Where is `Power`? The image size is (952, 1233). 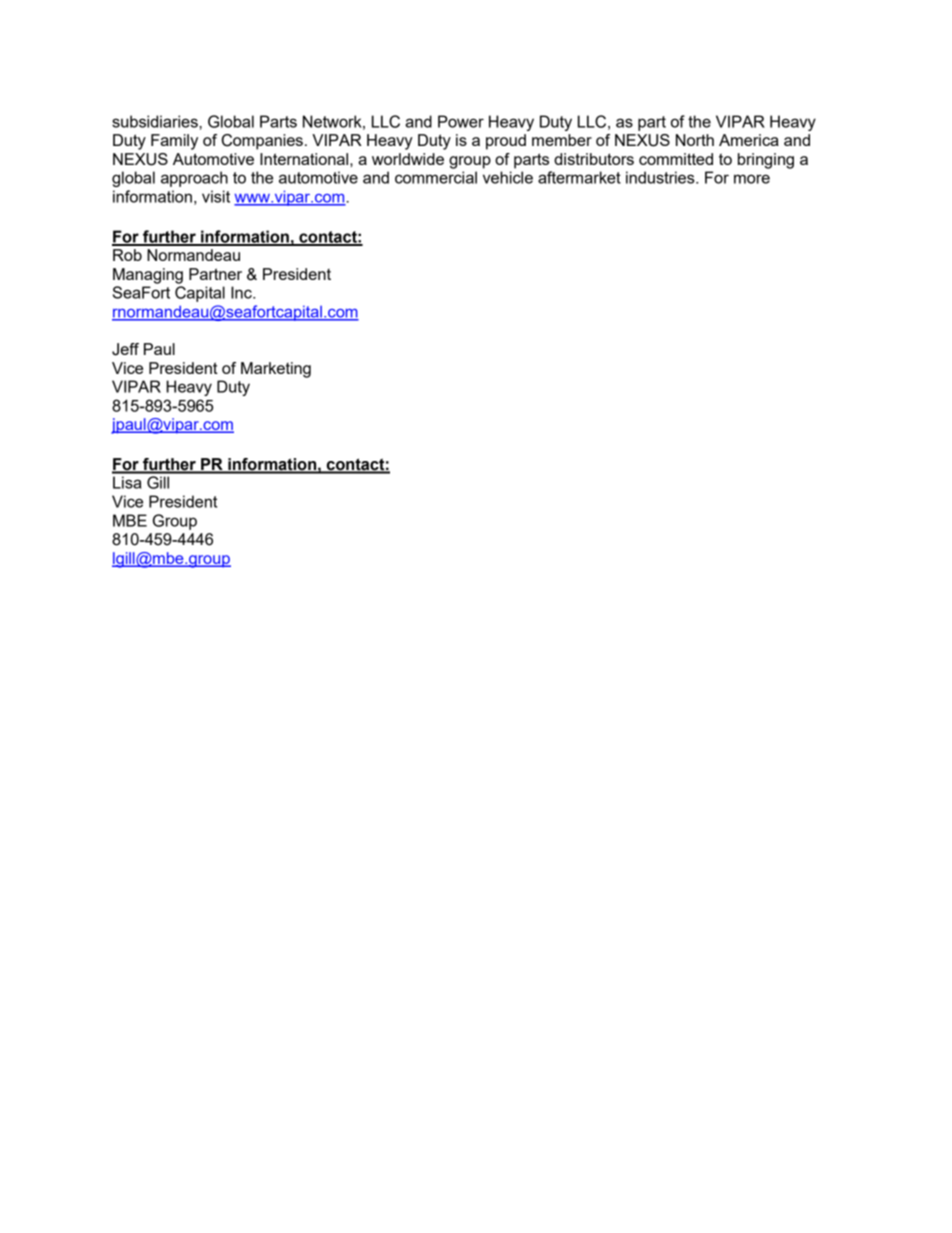 Power is located at coordinates (461, 121).
